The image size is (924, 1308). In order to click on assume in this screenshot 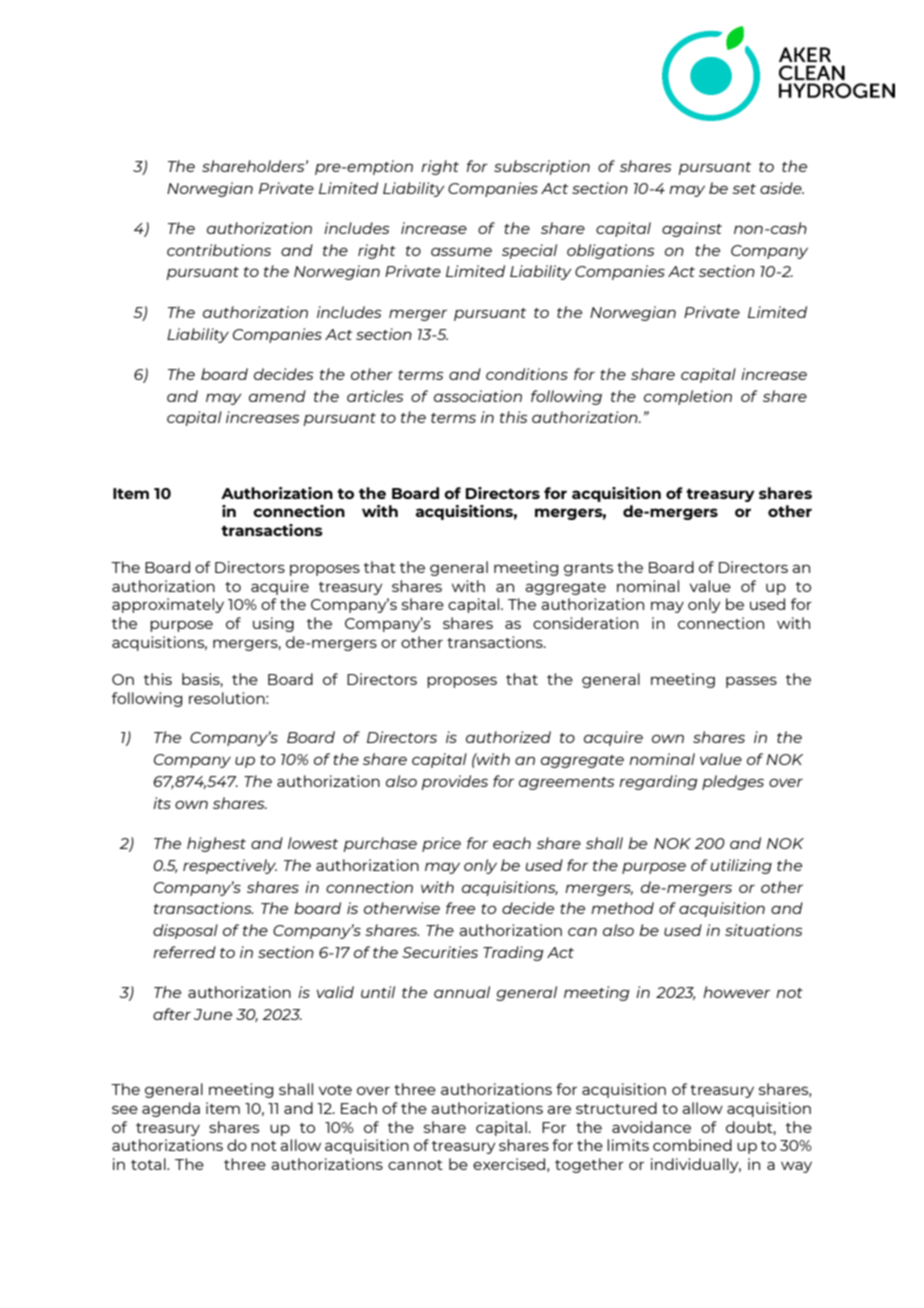, I will do `click(461, 251)`.
